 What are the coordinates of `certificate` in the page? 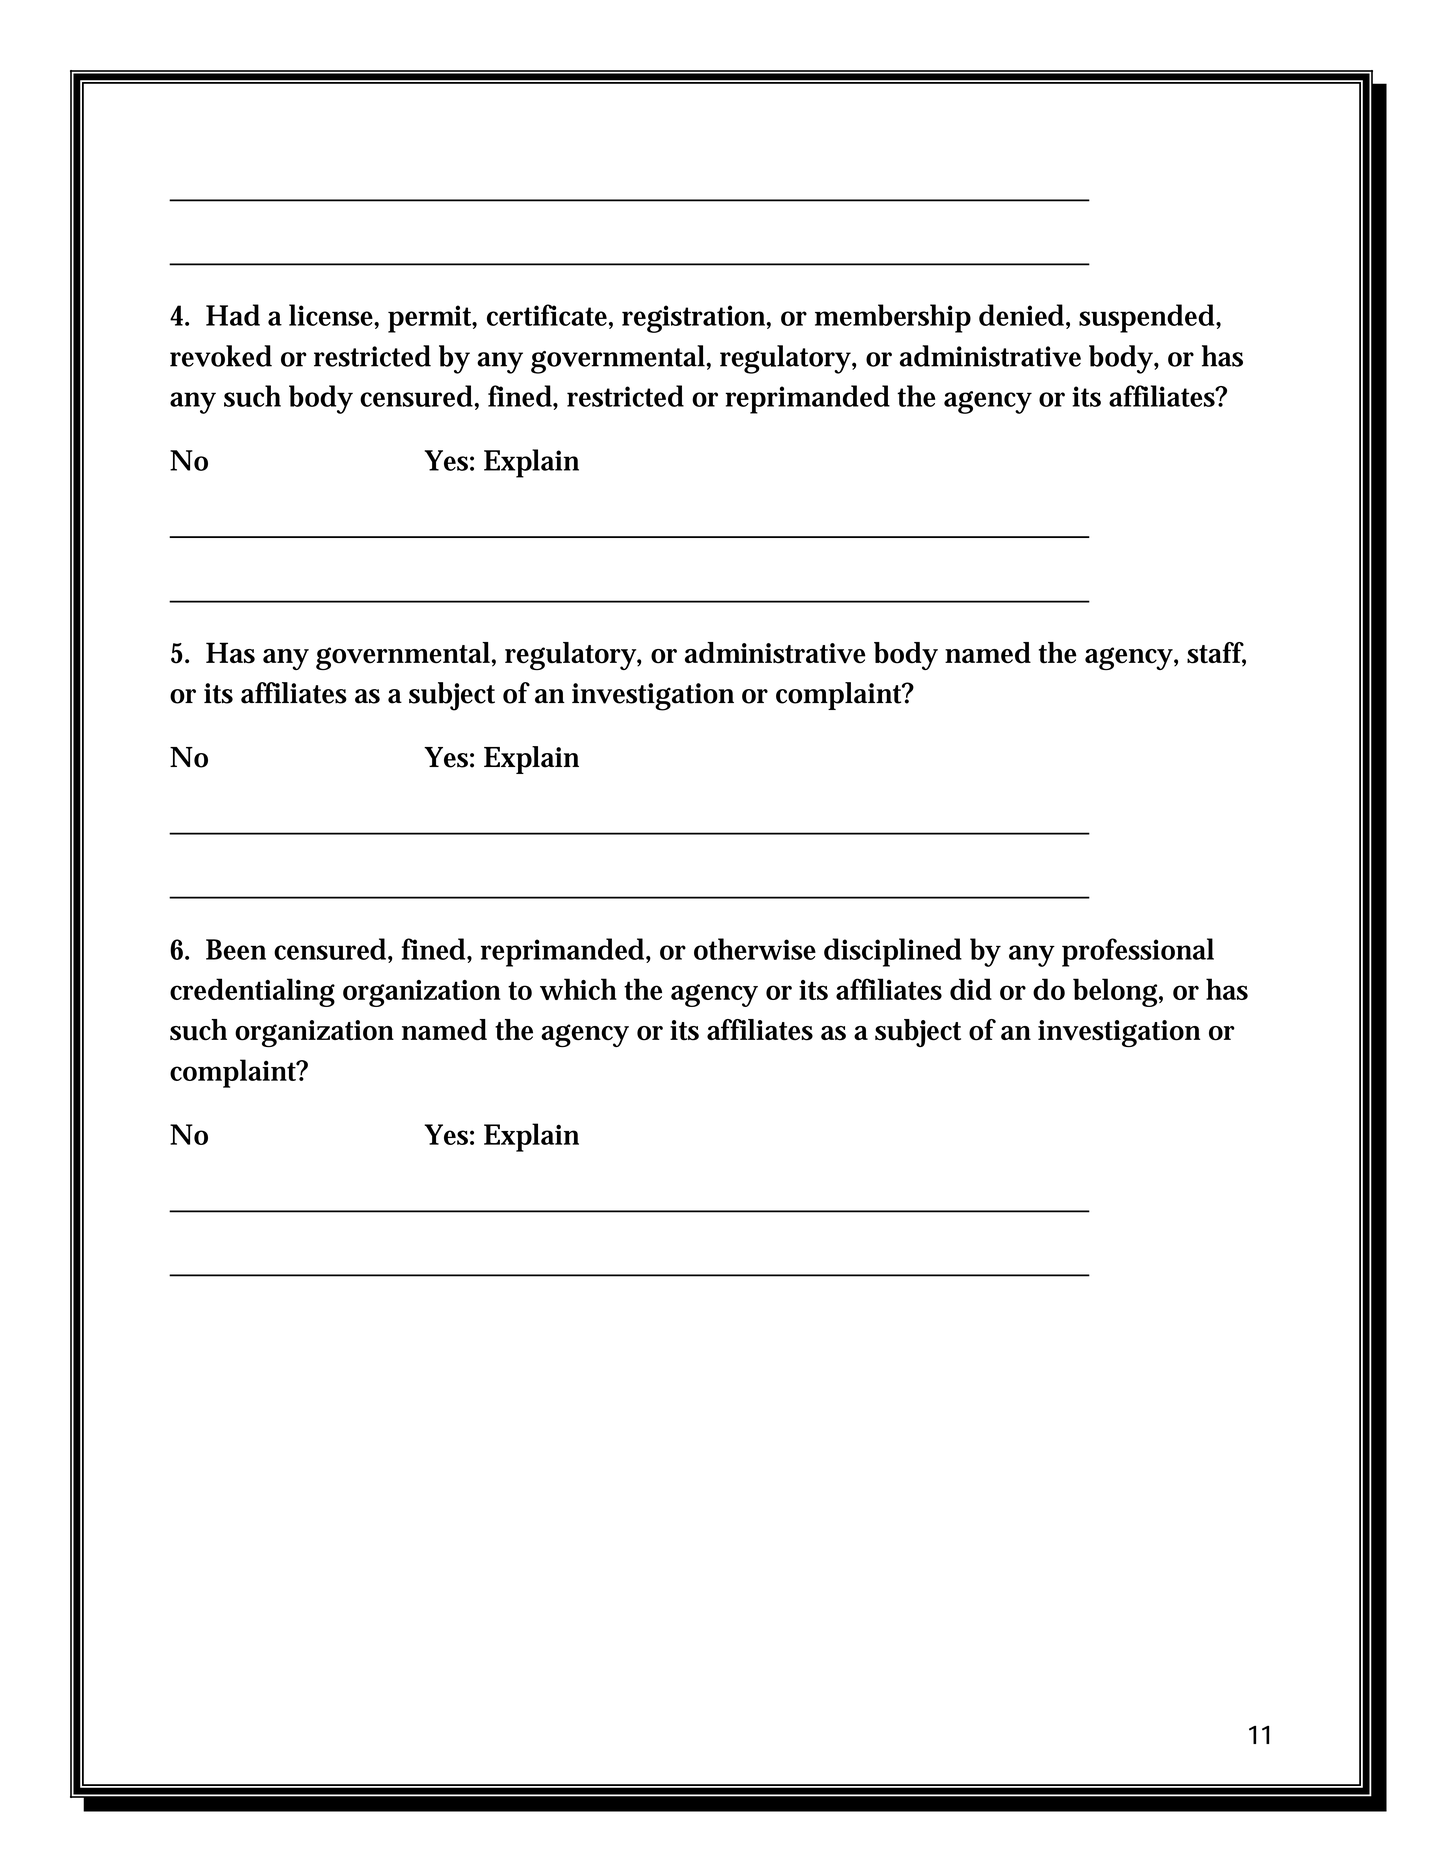 It's located at (547, 315).
